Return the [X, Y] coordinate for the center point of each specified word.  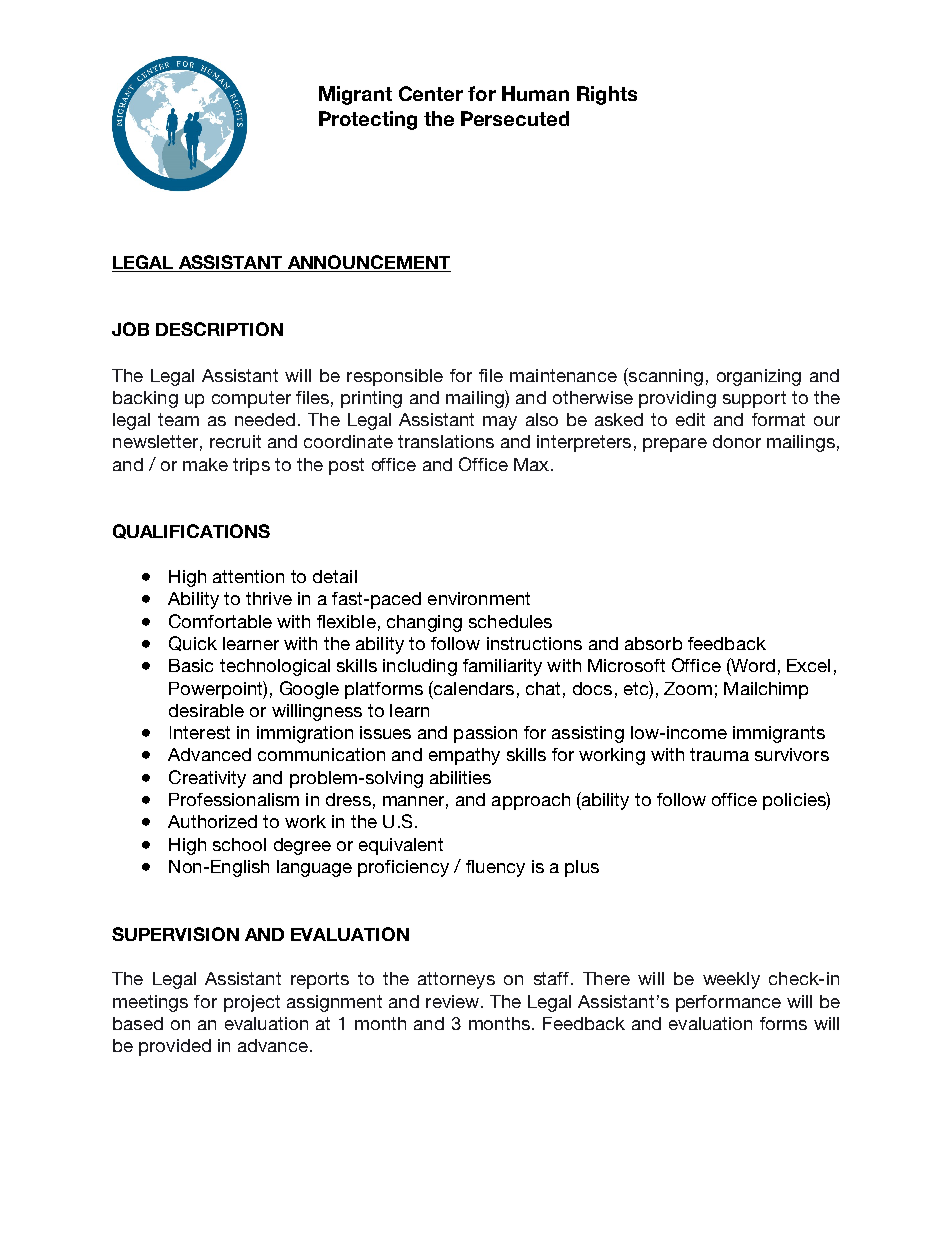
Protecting [368, 120]
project [252, 1003]
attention [248, 576]
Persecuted [515, 118]
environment [479, 598]
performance [728, 1003]
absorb [653, 643]
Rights [607, 95]
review [454, 1001]
